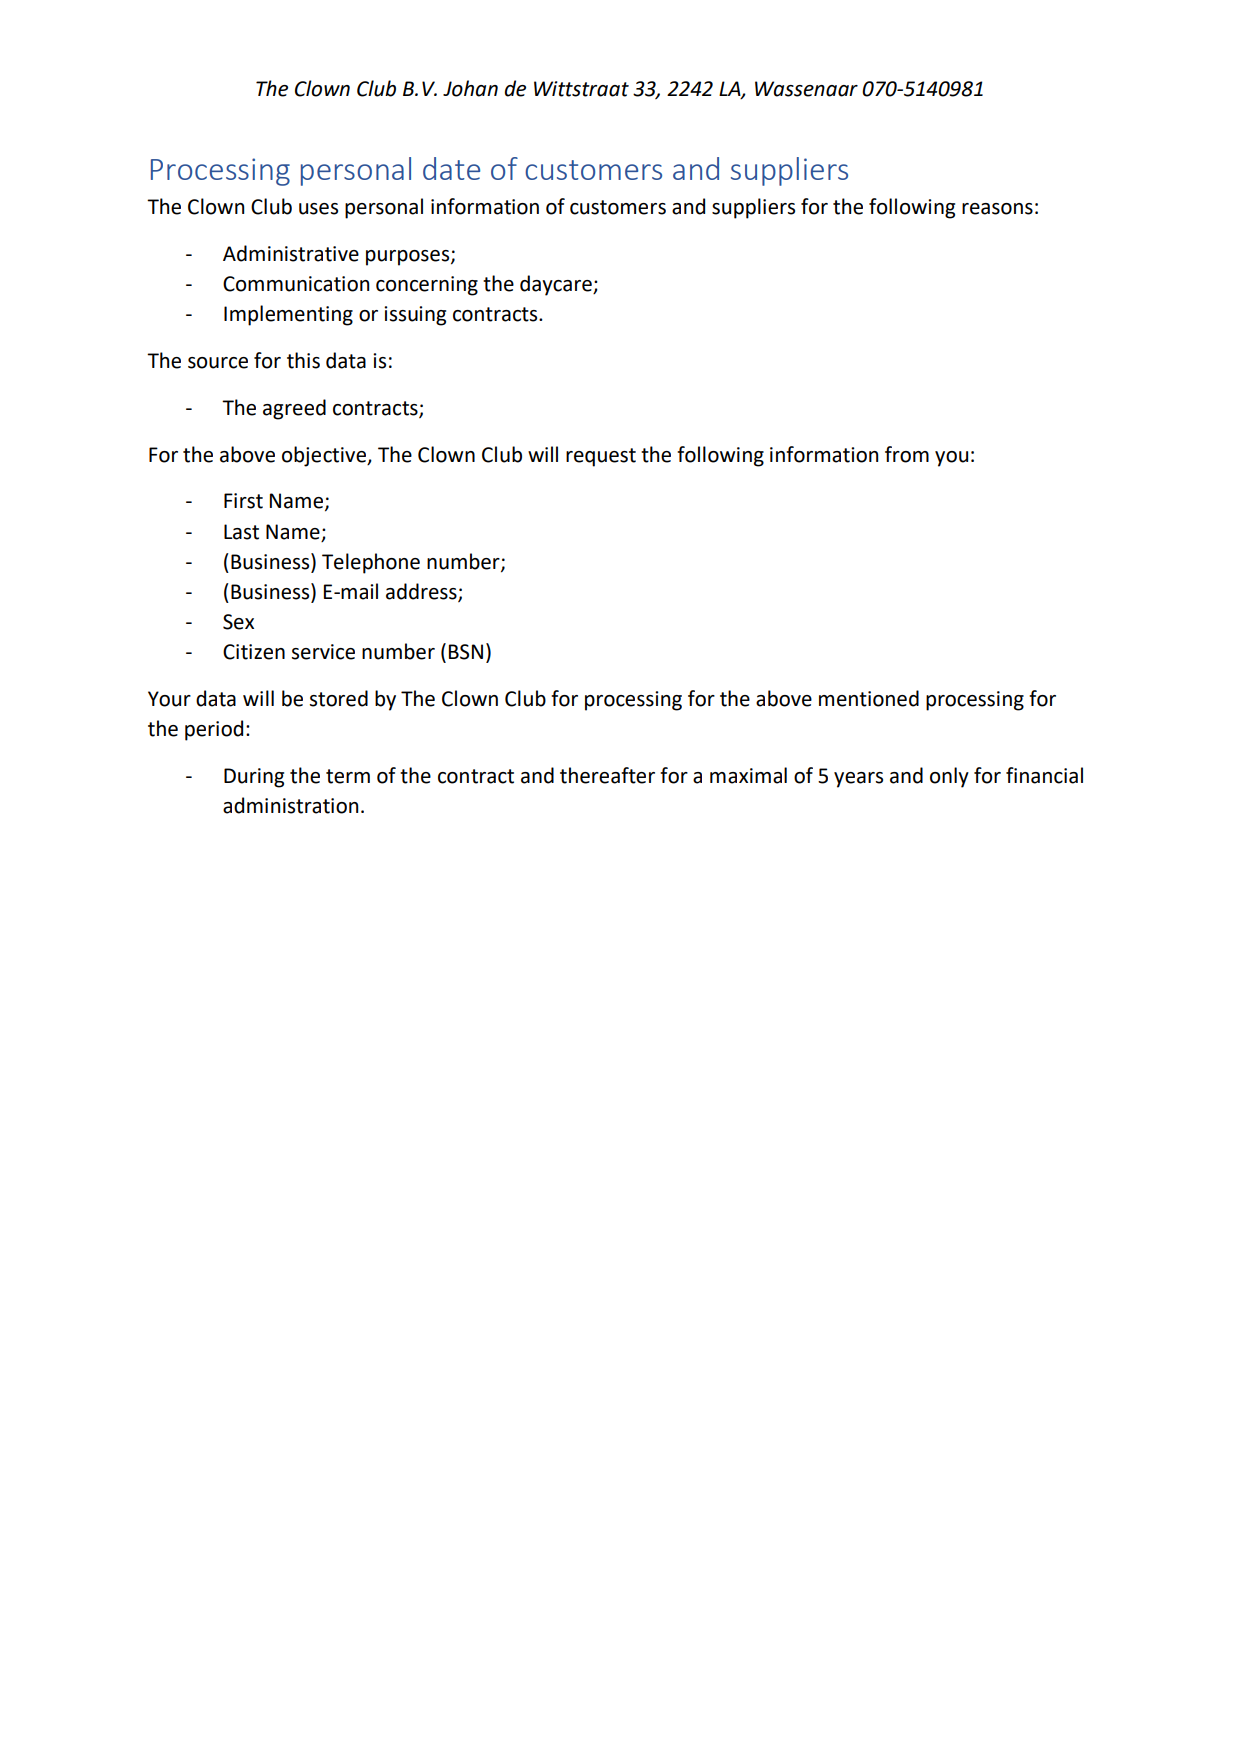 The width and height of the image is (1239, 1753). What do you see at coordinates (470, 88) in the image?
I see `Johan` at bounding box center [470, 88].
